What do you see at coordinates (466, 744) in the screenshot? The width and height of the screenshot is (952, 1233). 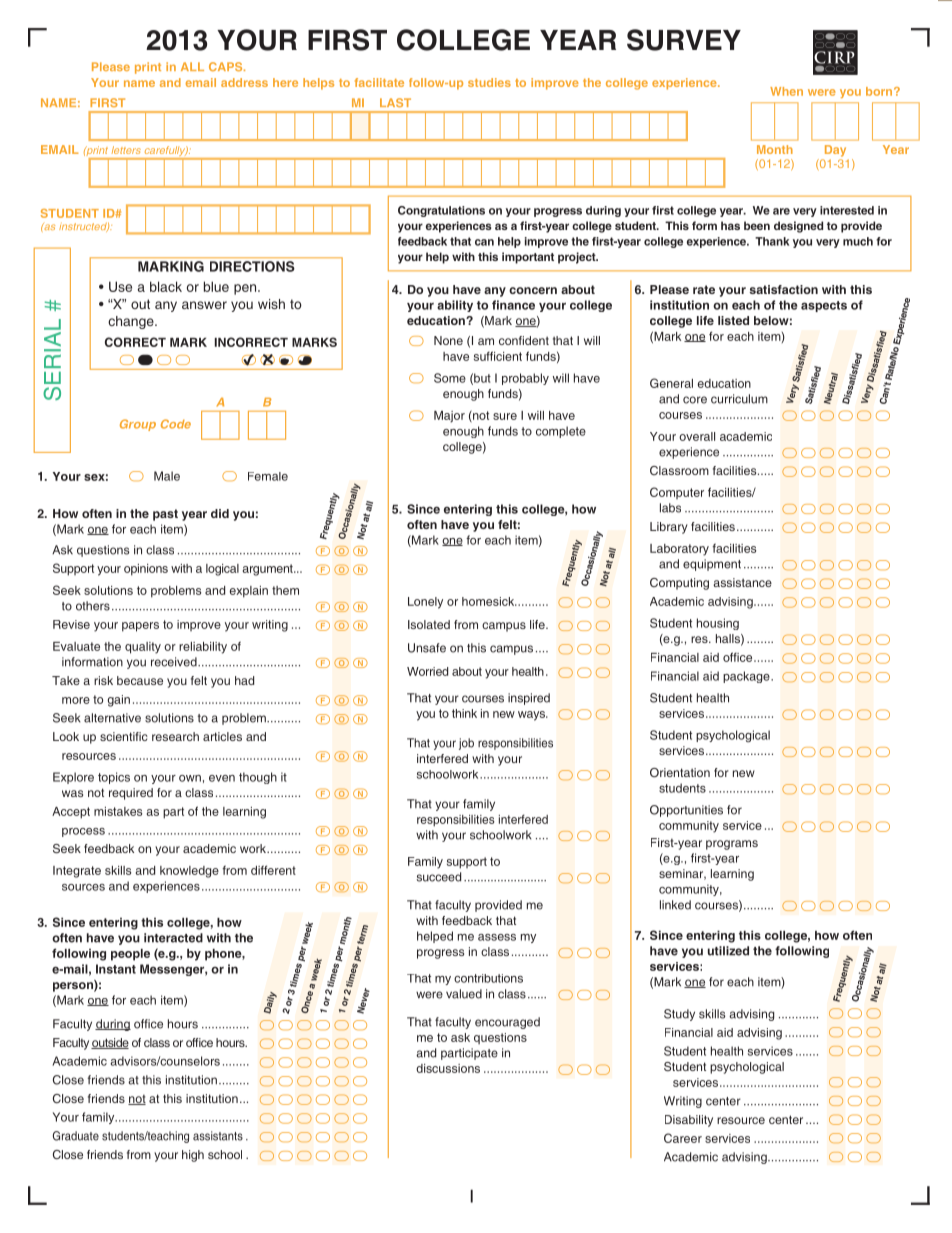 I see `job` at bounding box center [466, 744].
